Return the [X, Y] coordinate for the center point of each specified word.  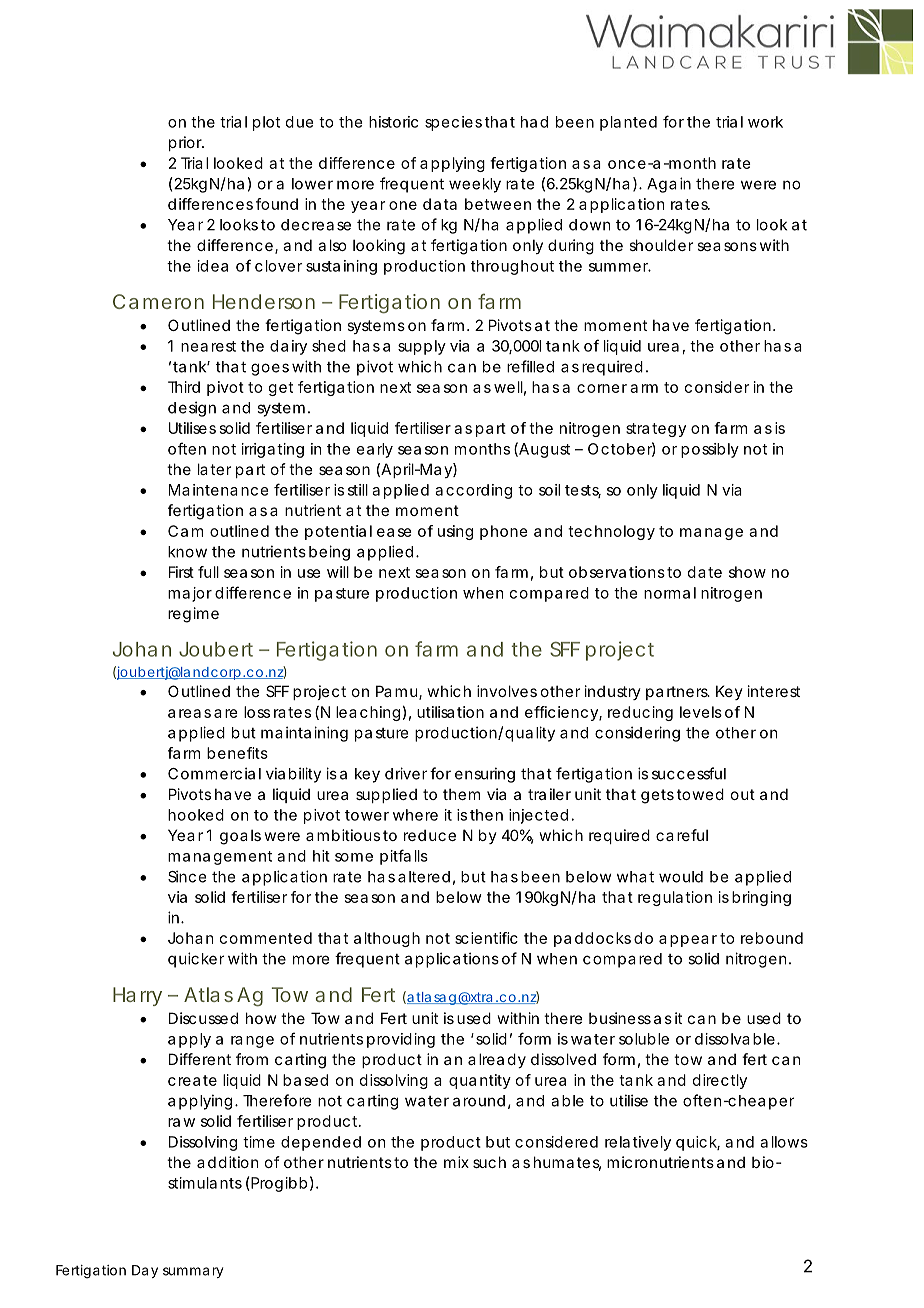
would [681, 877]
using [455, 532]
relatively [638, 1143]
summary [193, 1272]
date [705, 572]
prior [186, 143]
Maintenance [218, 490]
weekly [475, 185]
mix [456, 1162]
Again [669, 185]
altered [424, 877]
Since [187, 876]
